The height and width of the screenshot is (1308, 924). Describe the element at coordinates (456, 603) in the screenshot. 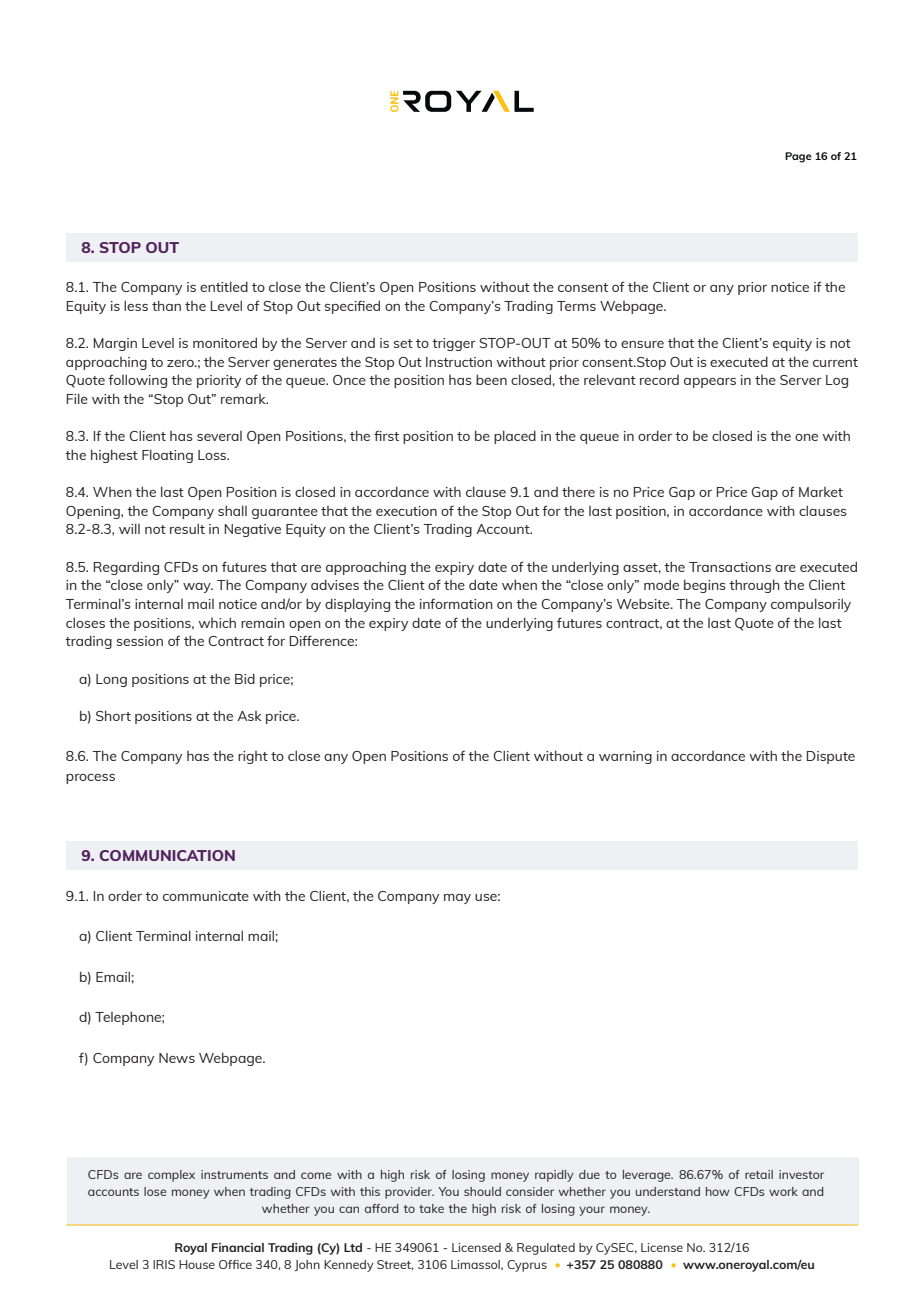

I see `information` at that location.
